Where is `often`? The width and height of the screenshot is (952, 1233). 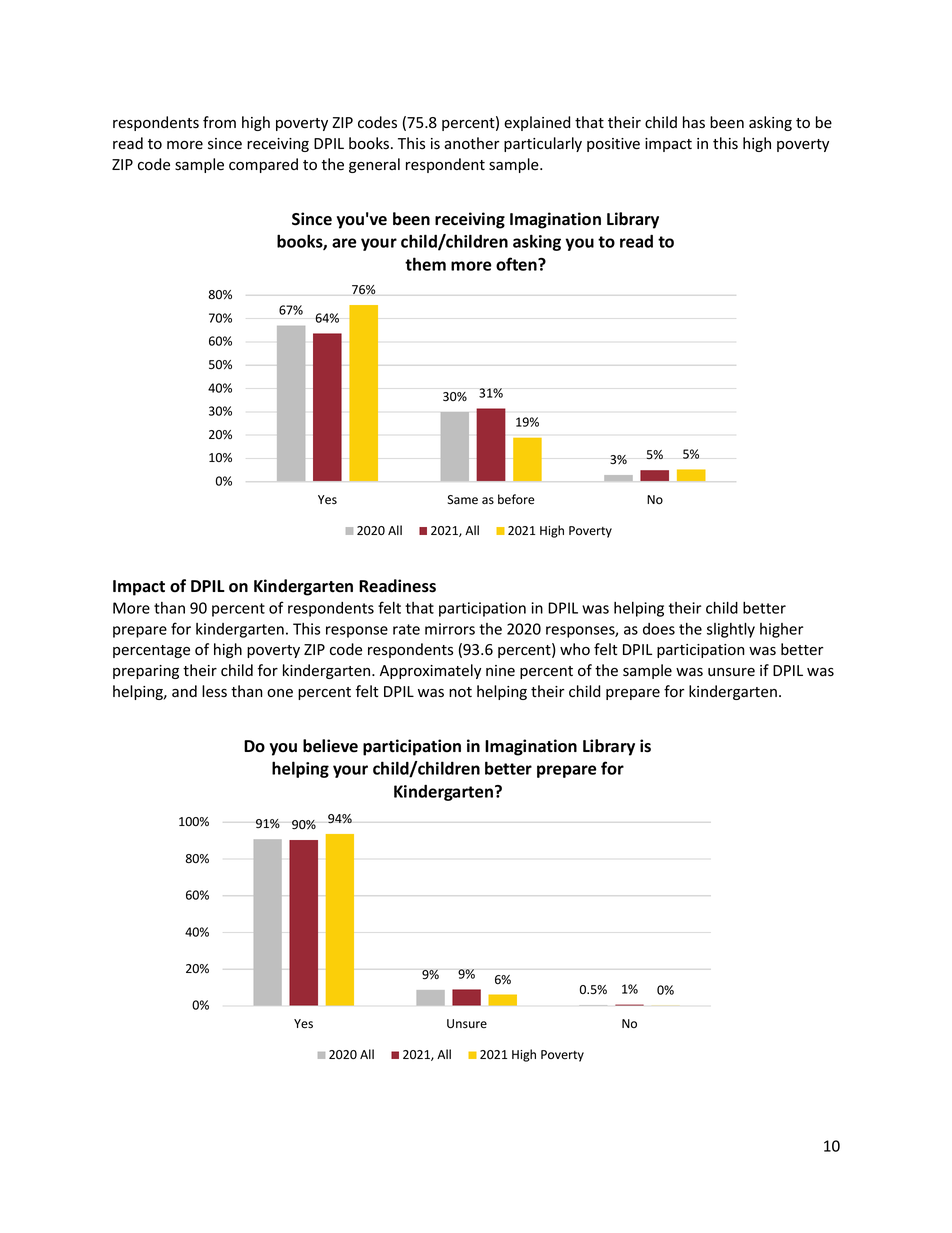 often is located at coordinates (517, 264).
